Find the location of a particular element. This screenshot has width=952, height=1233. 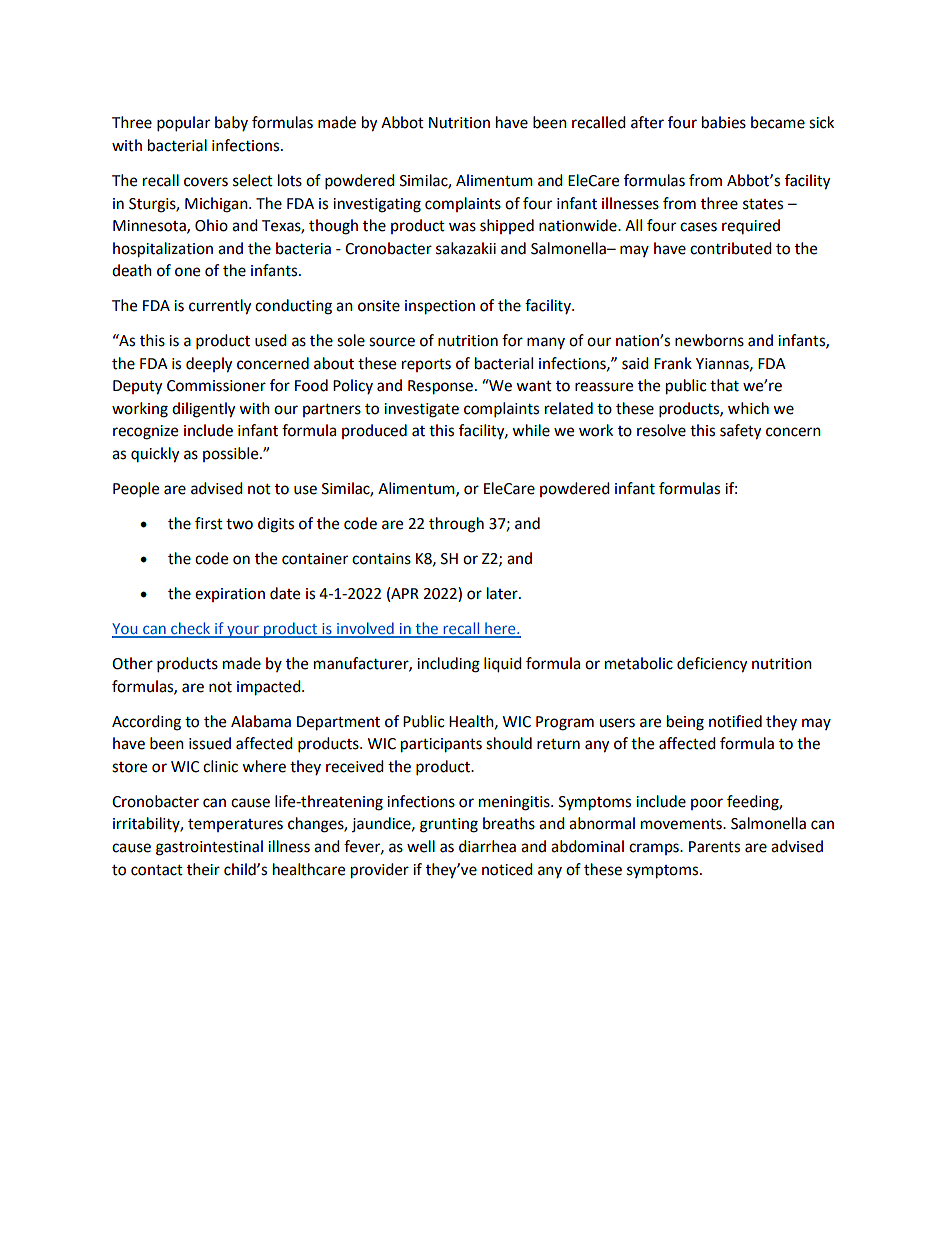

deficiency is located at coordinates (712, 665).
